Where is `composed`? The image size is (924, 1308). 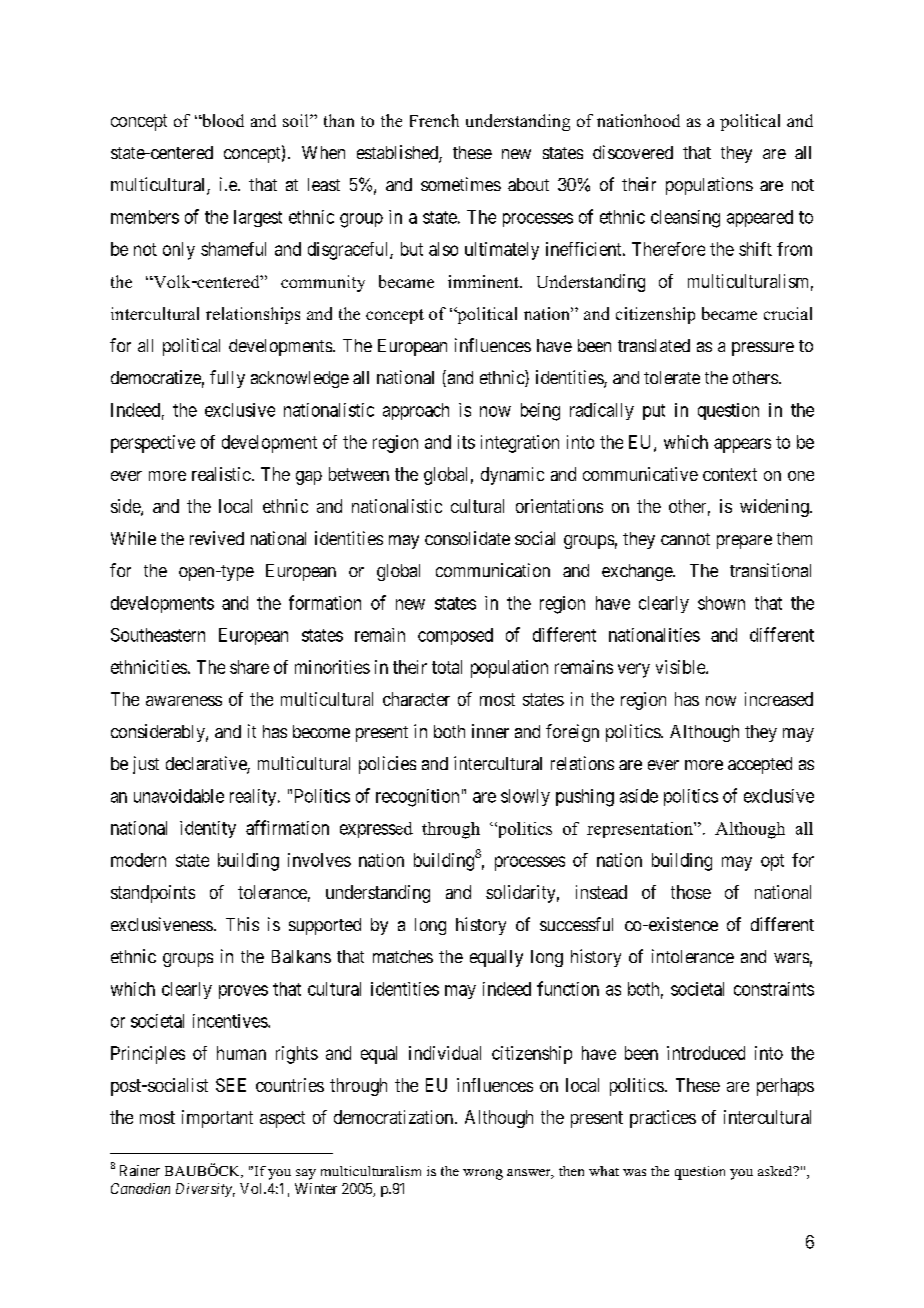
composed is located at coordinates (455, 636).
